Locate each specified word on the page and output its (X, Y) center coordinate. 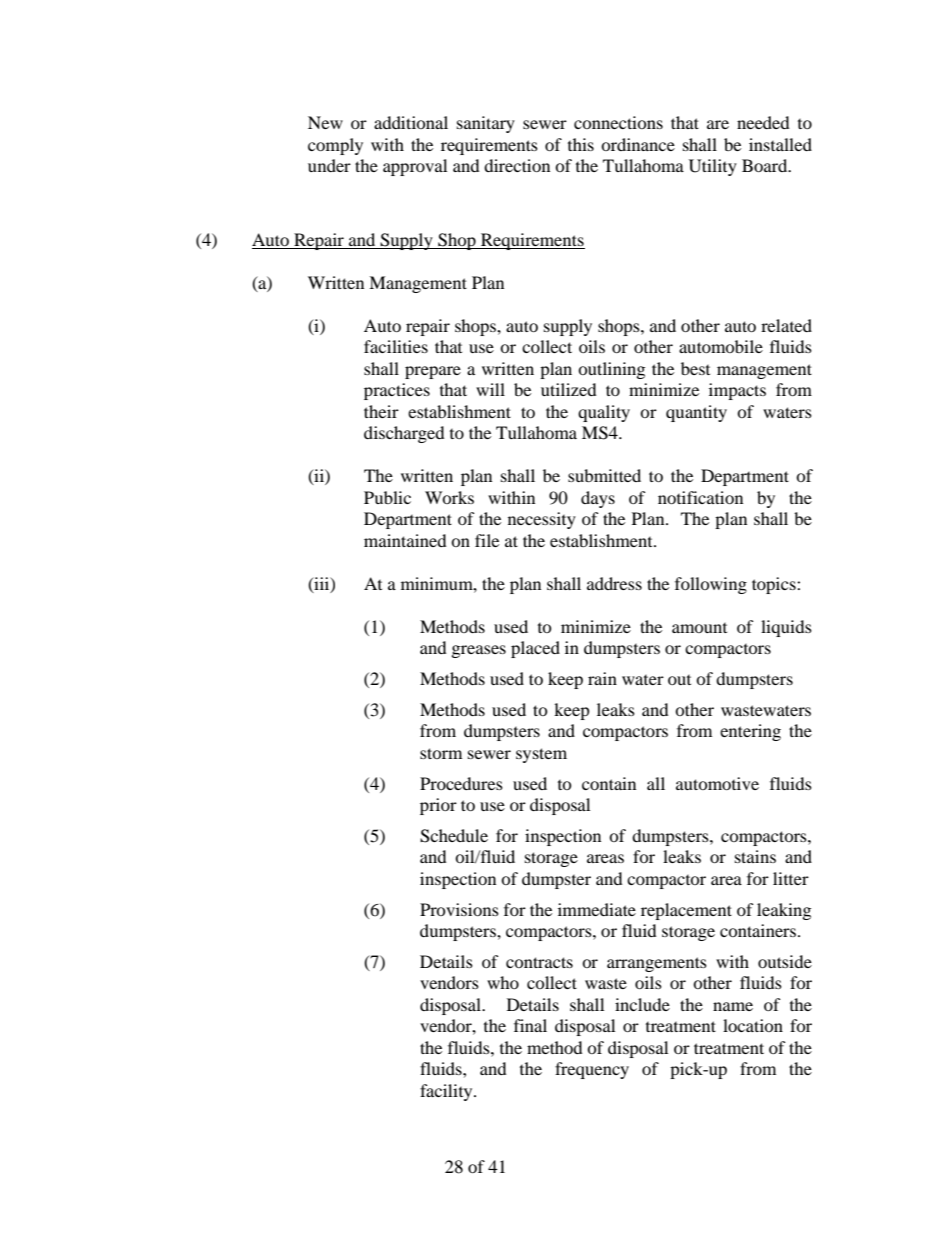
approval (415, 167)
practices (397, 391)
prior (438, 806)
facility (447, 1092)
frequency (592, 1070)
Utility (713, 167)
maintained (405, 540)
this (581, 144)
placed (535, 649)
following (711, 585)
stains (755, 856)
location (753, 1025)
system (541, 755)
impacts (737, 391)
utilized (569, 389)
